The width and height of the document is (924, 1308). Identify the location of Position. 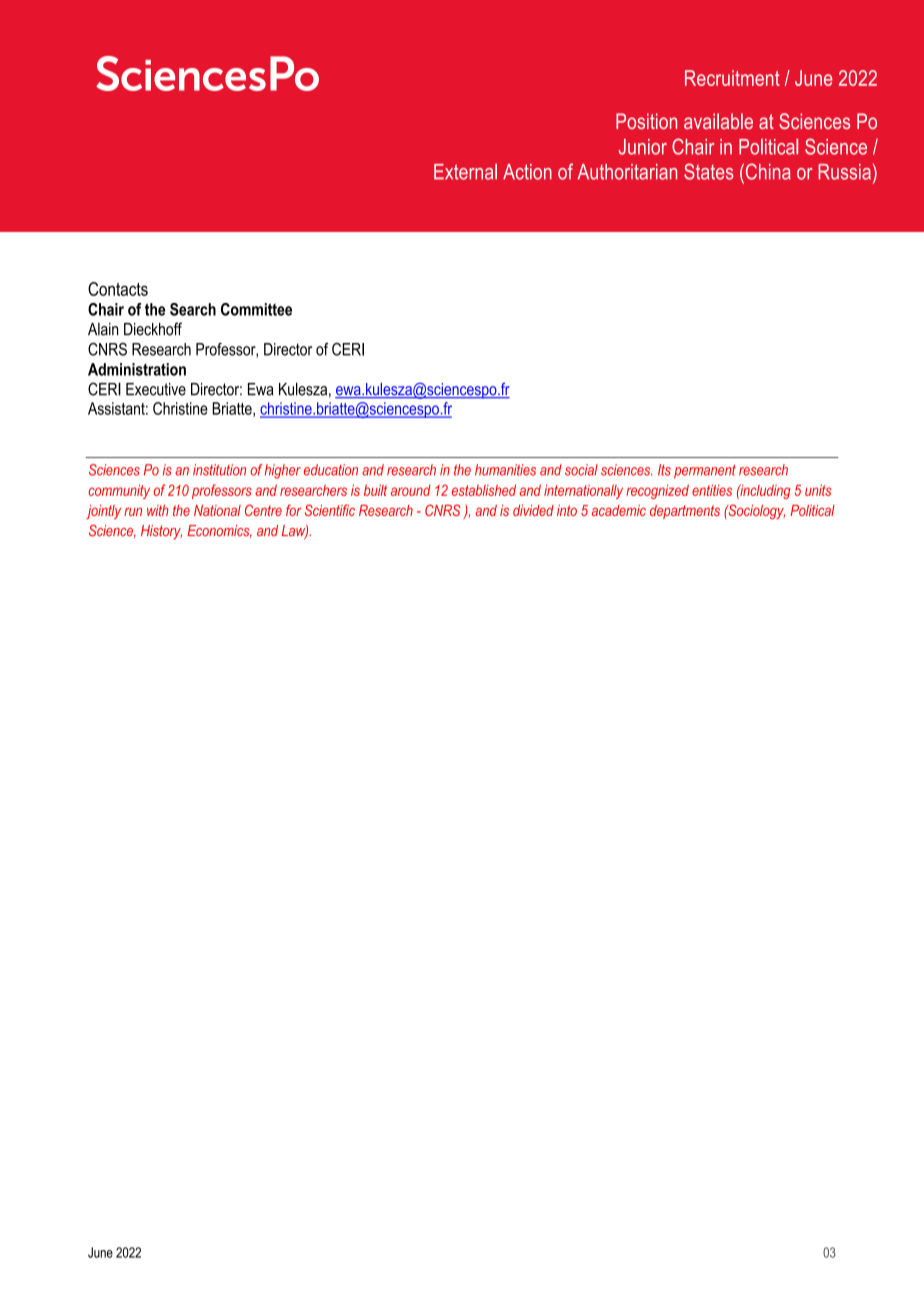
(646, 121).
